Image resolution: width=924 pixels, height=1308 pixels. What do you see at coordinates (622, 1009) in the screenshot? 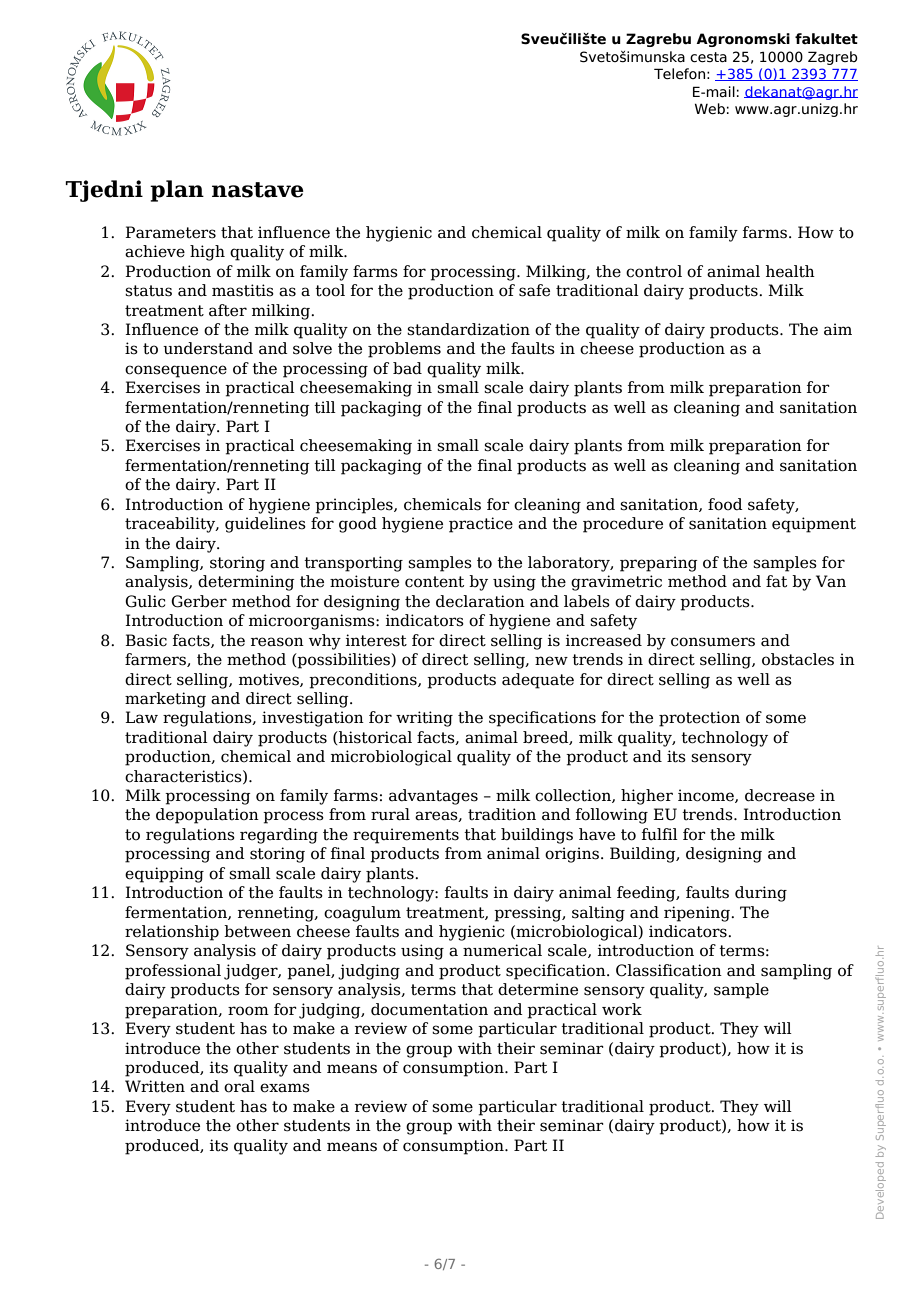
I see `work` at bounding box center [622, 1009].
